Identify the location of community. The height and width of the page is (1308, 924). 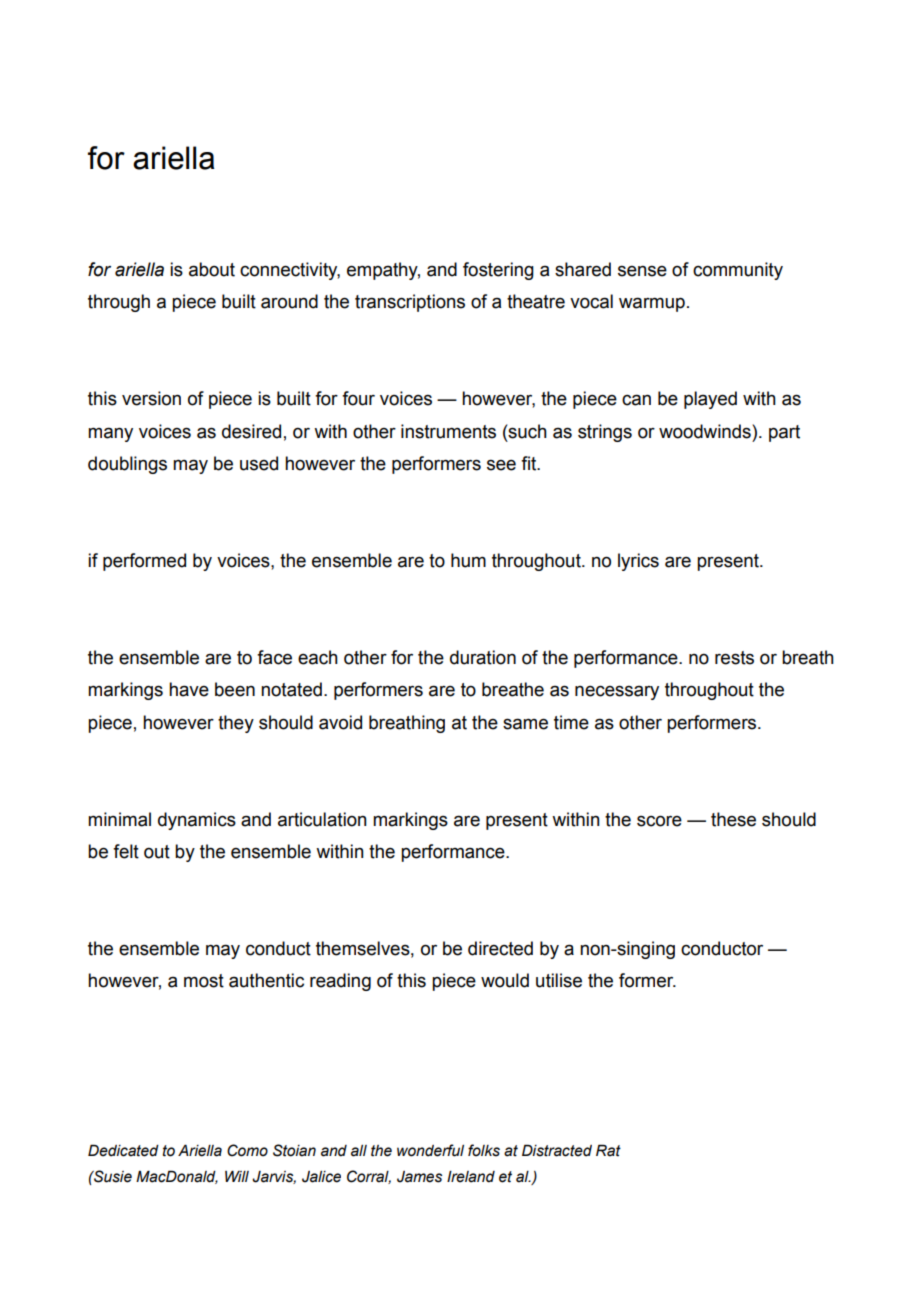
(738, 271).
